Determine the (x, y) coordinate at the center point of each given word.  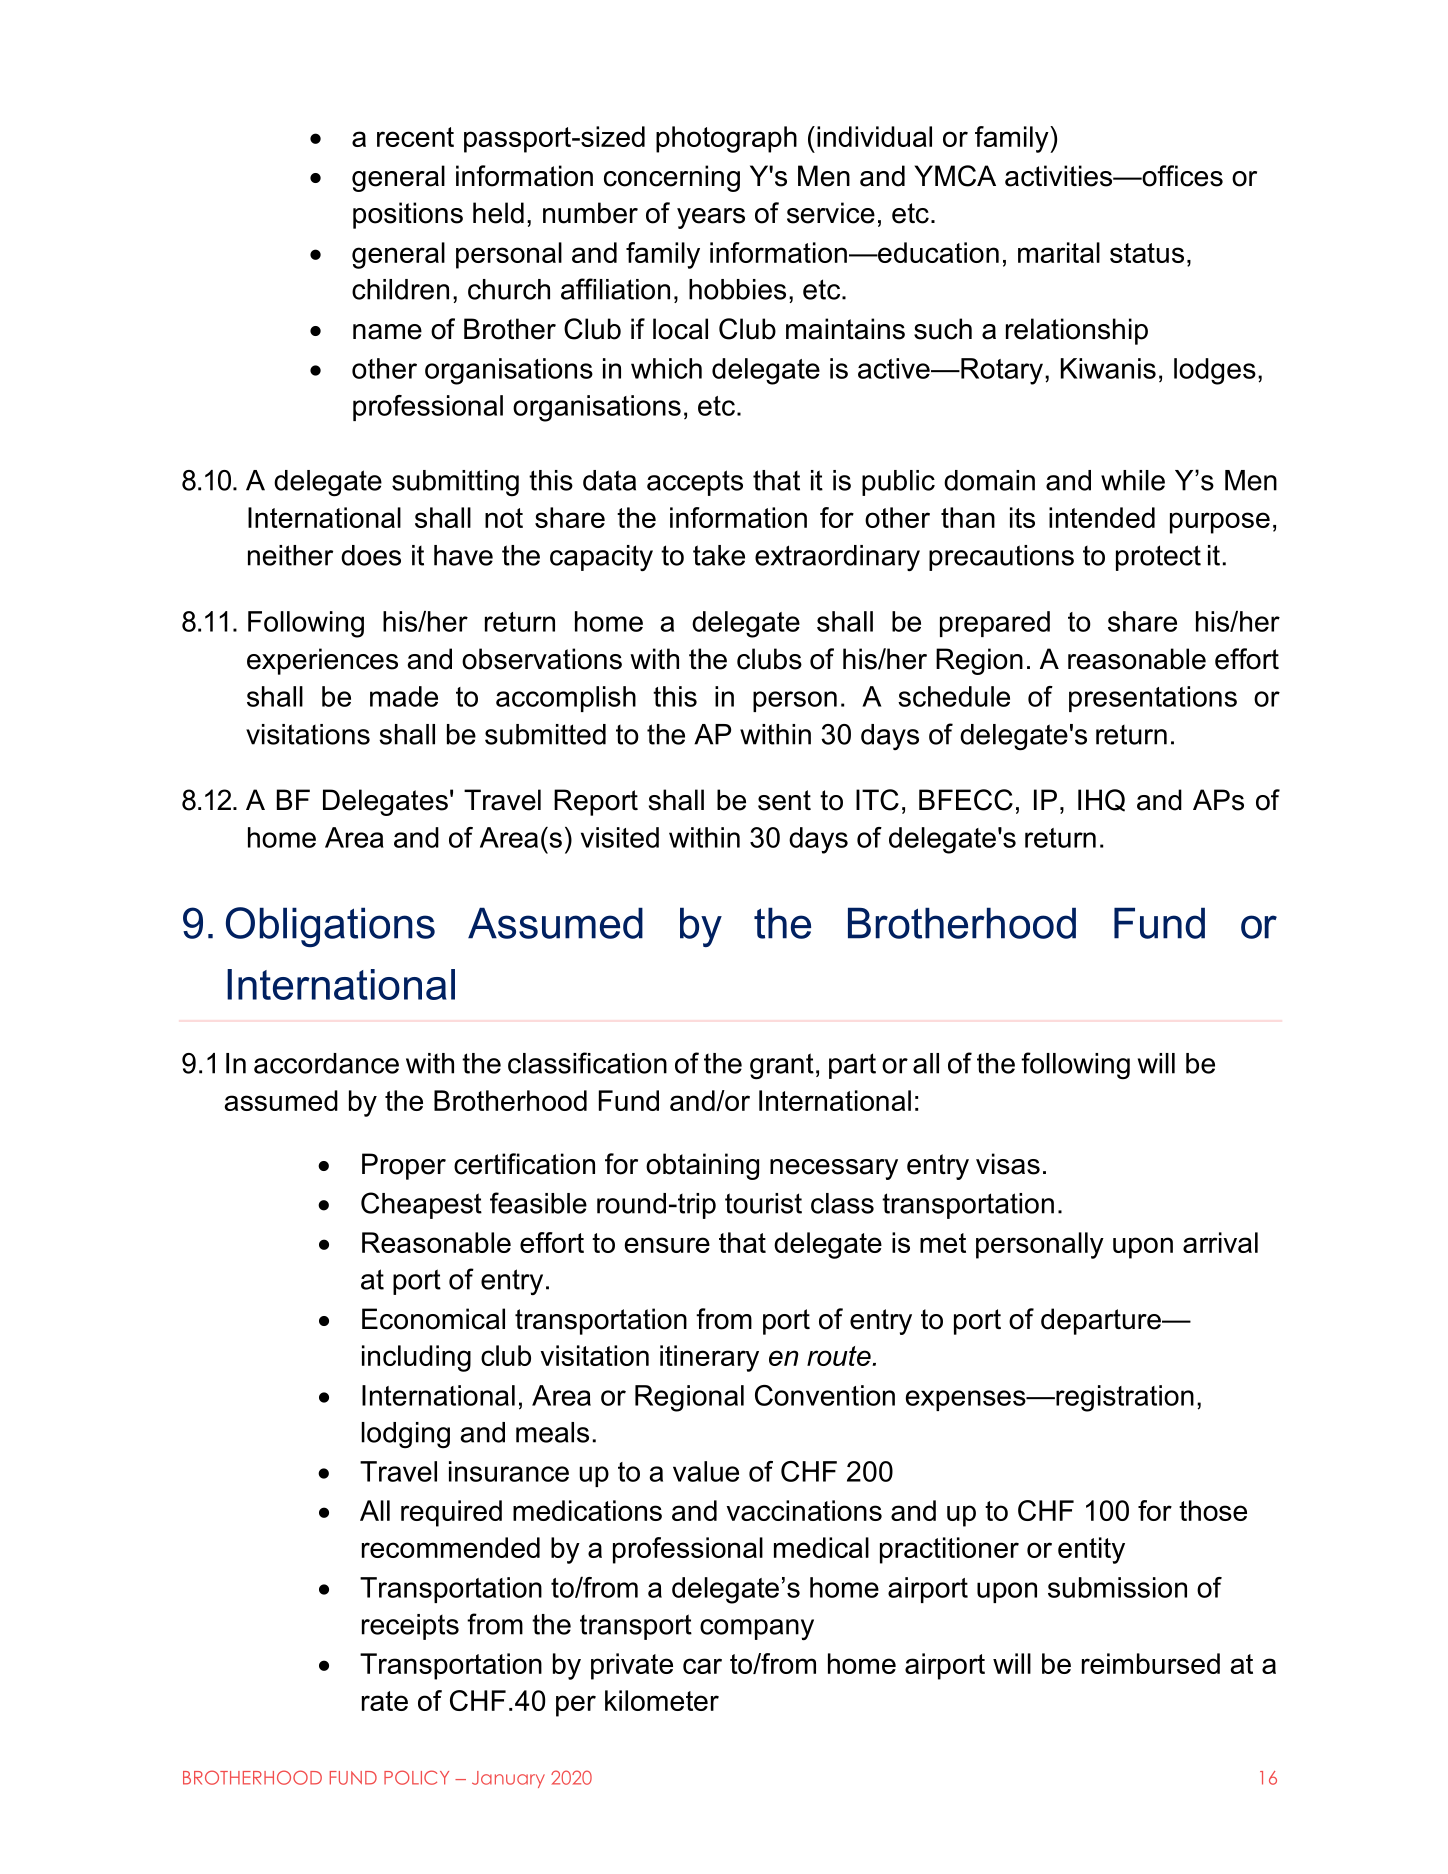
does (371, 555)
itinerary (709, 1358)
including (416, 1358)
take (719, 555)
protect (1158, 558)
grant (782, 1066)
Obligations (330, 927)
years (711, 218)
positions (408, 215)
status (1147, 253)
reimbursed (1151, 1663)
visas (1008, 1164)
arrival (1220, 1242)
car (702, 1666)
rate (385, 1701)
